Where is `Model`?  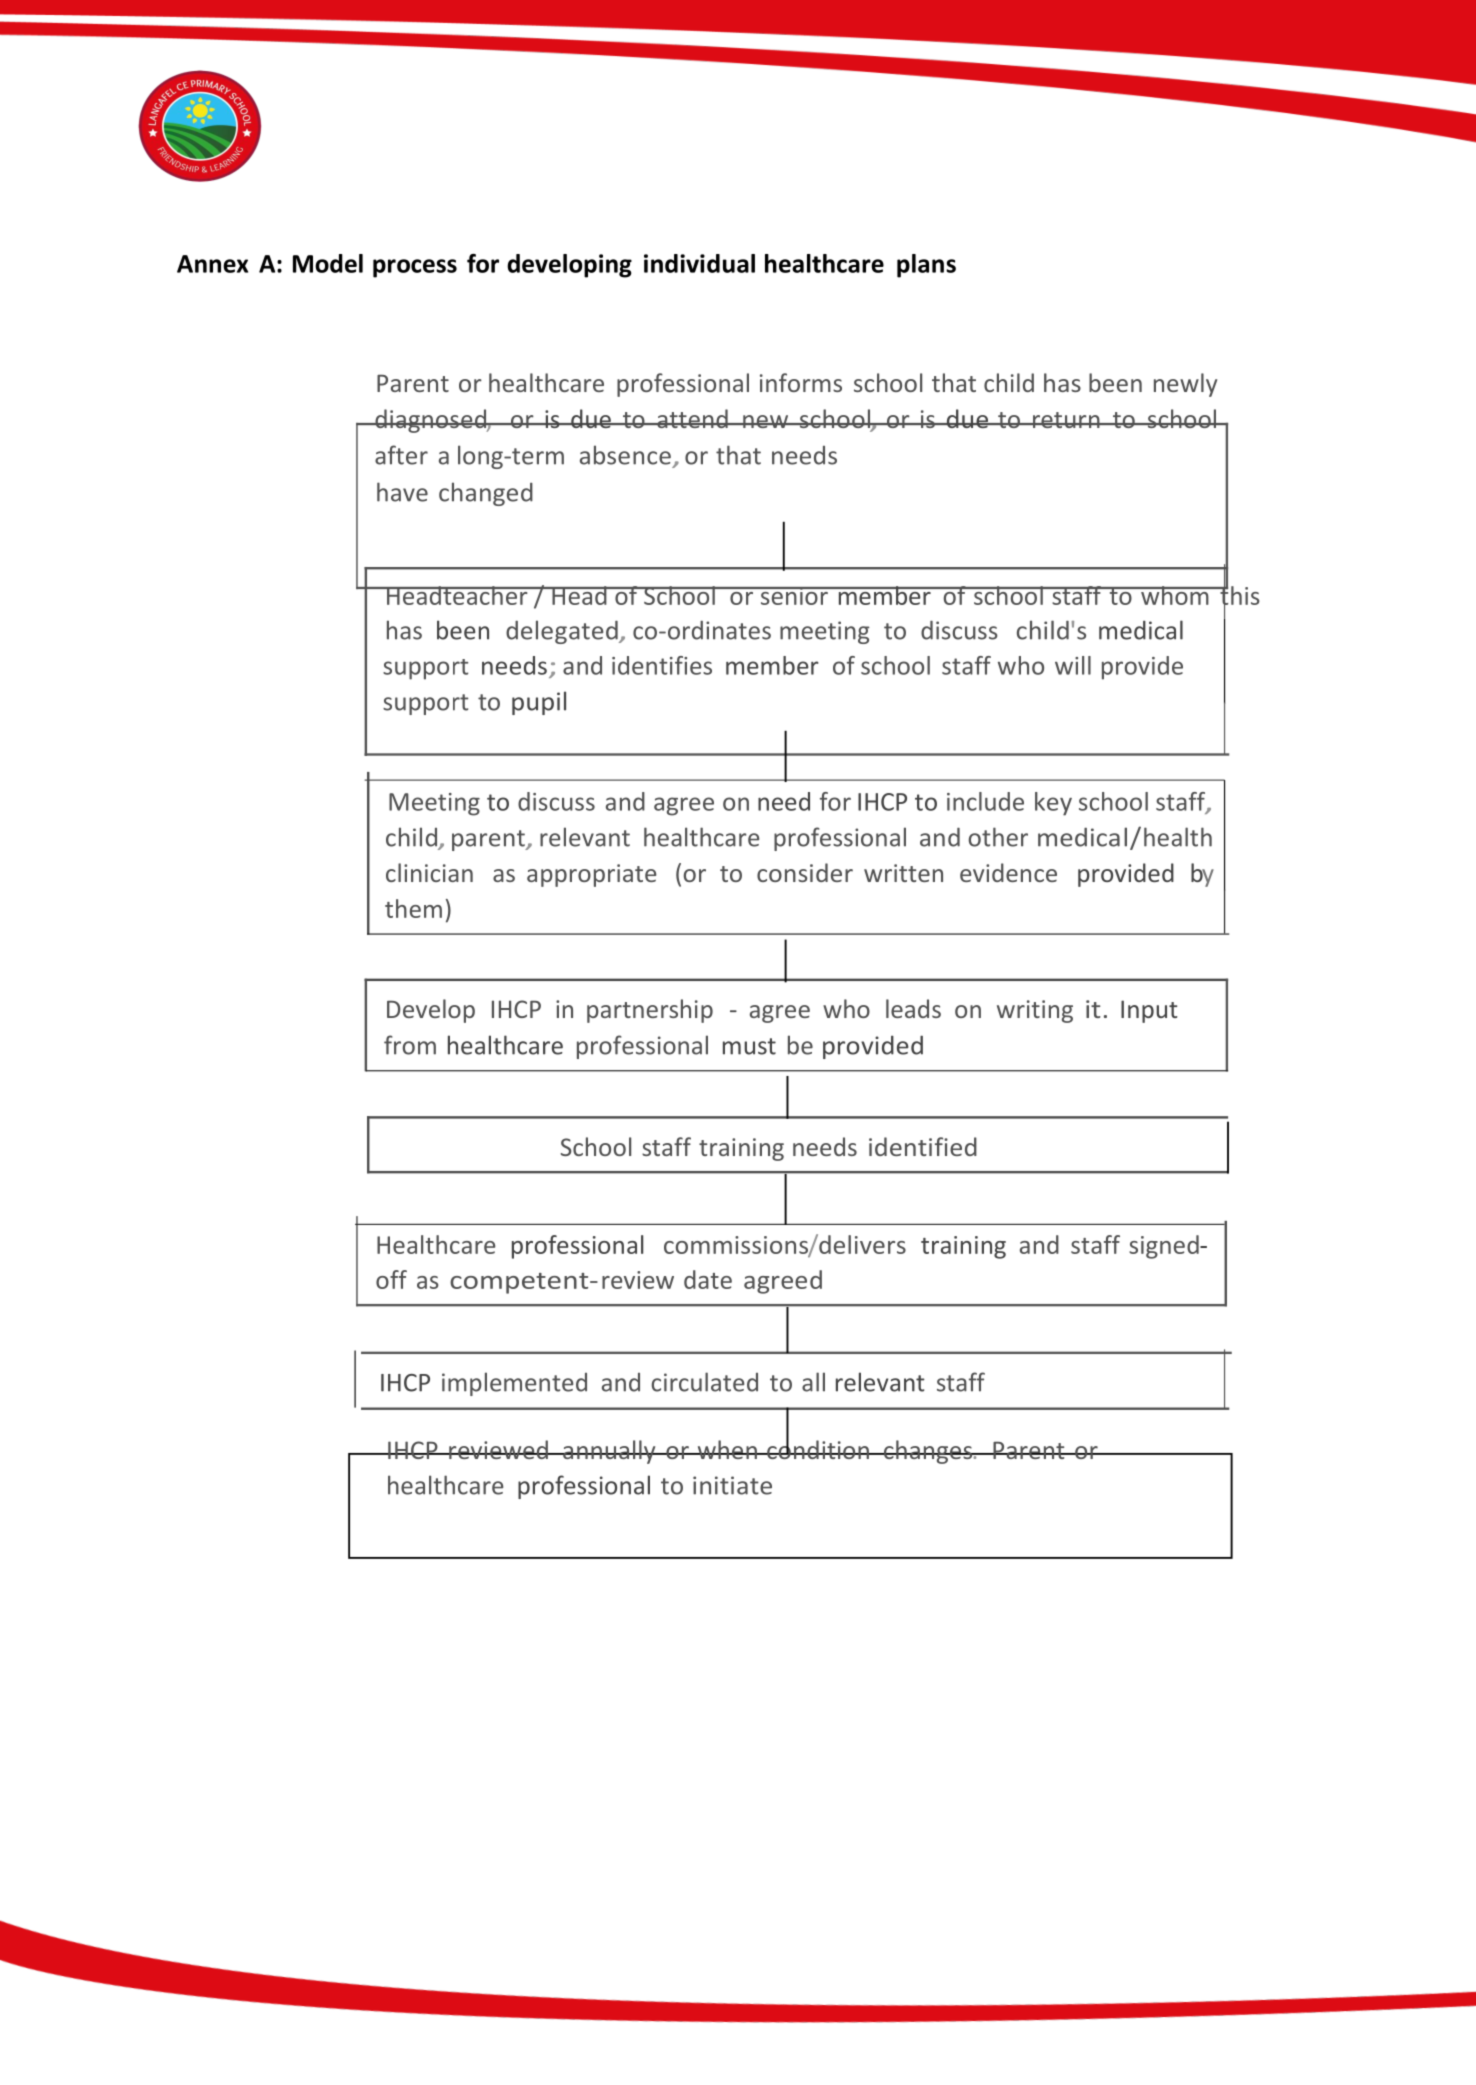 Model is located at coordinates (328, 263).
